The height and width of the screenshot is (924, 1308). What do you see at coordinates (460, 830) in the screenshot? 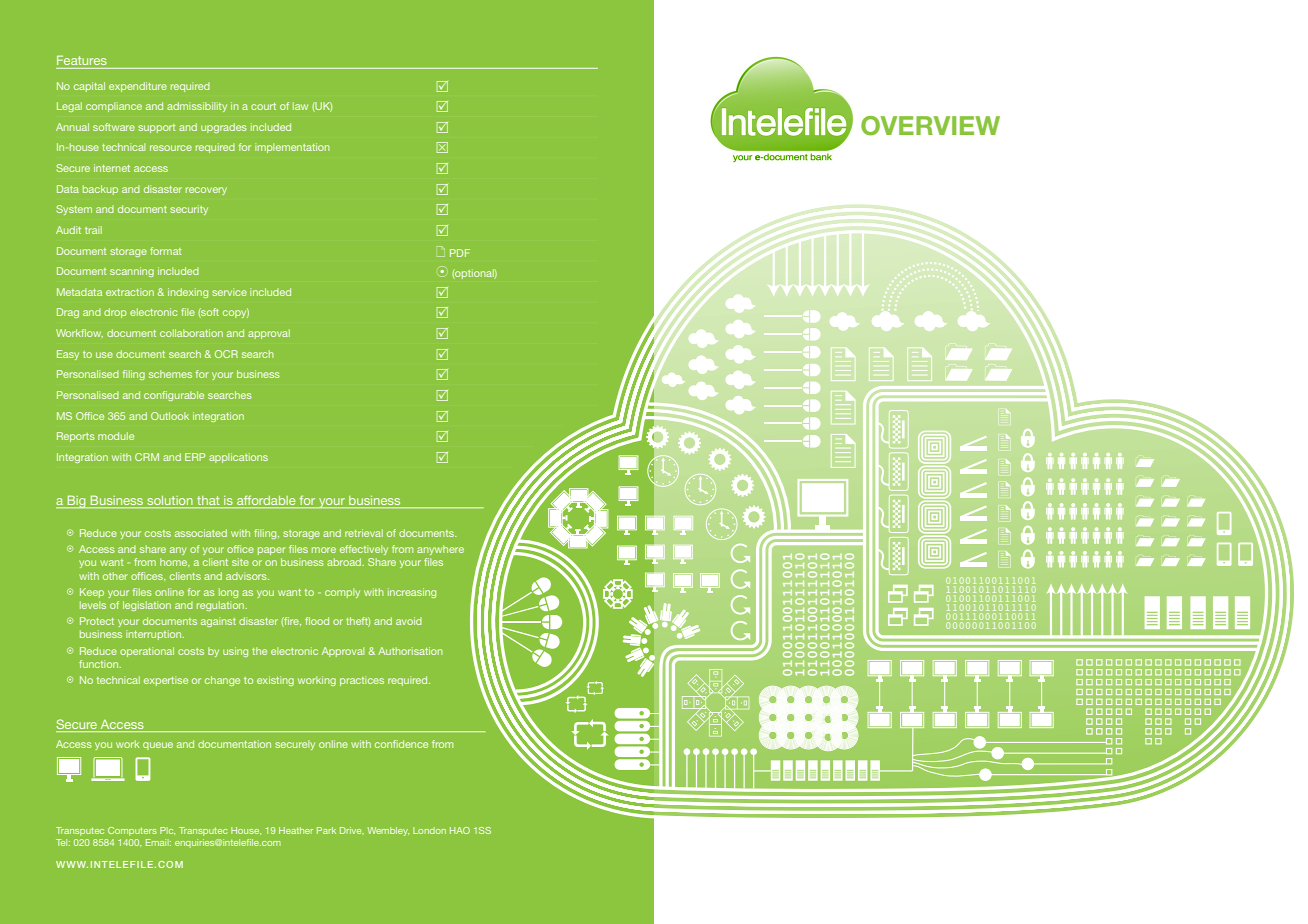
I see `HAO` at bounding box center [460, 830].
